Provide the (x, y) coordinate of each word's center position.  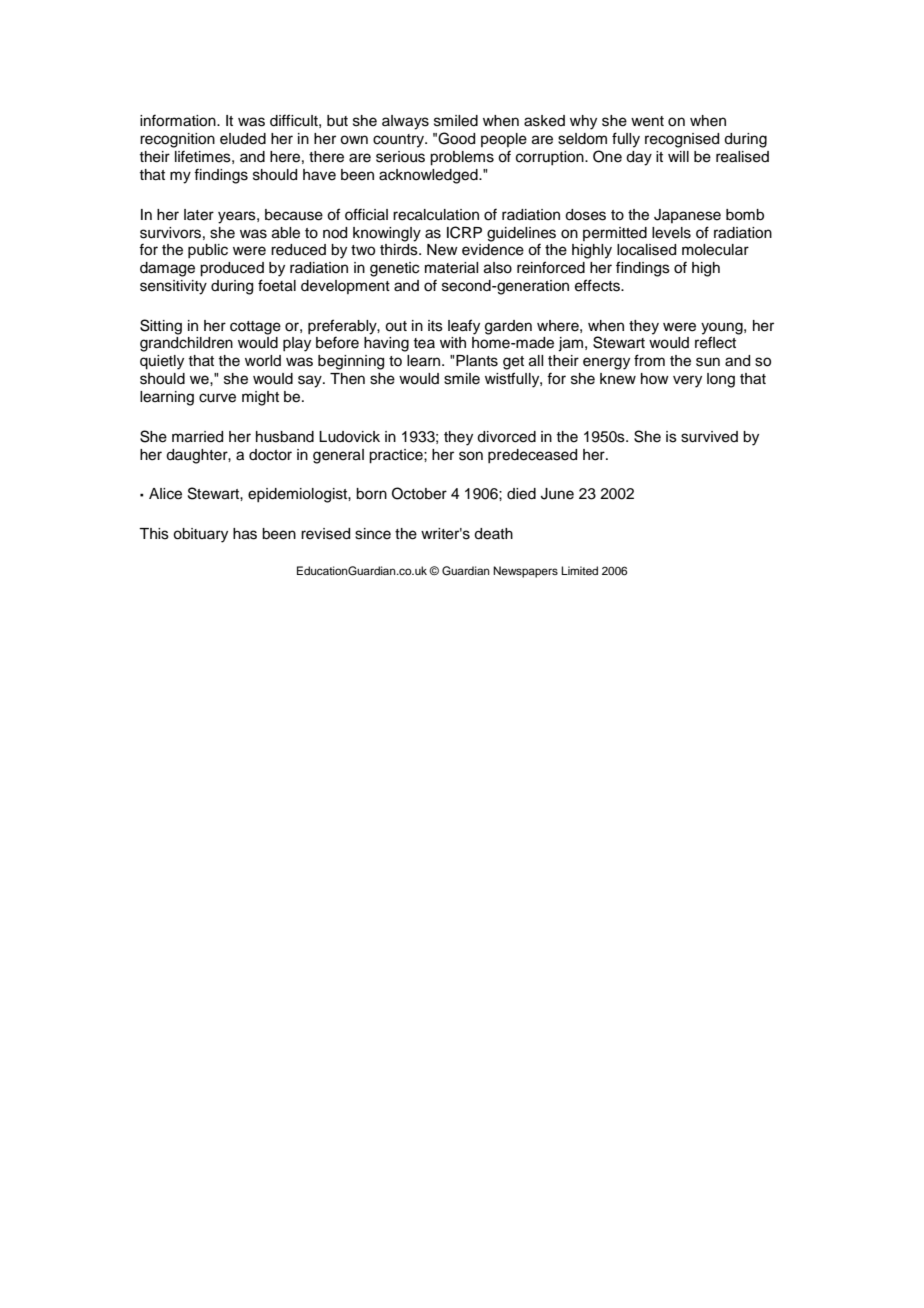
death (493, 534)
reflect (715, 342)
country (400, 141)
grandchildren (186, 344)
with (453, 342)
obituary (200, 535)
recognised (682, 140)
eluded (243, 139)
